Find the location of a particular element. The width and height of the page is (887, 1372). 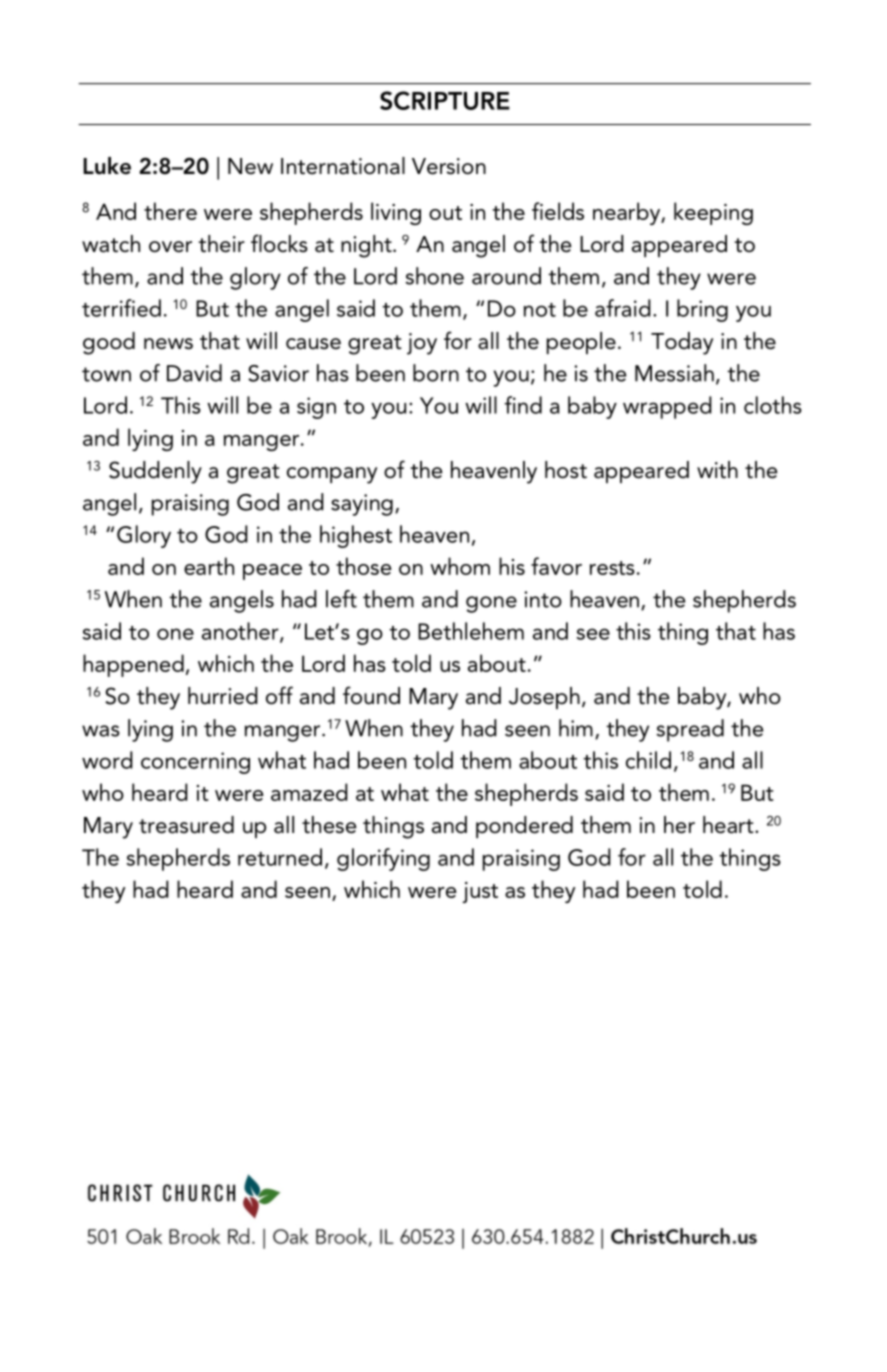

Luke is located at coordinates (107, 166).
